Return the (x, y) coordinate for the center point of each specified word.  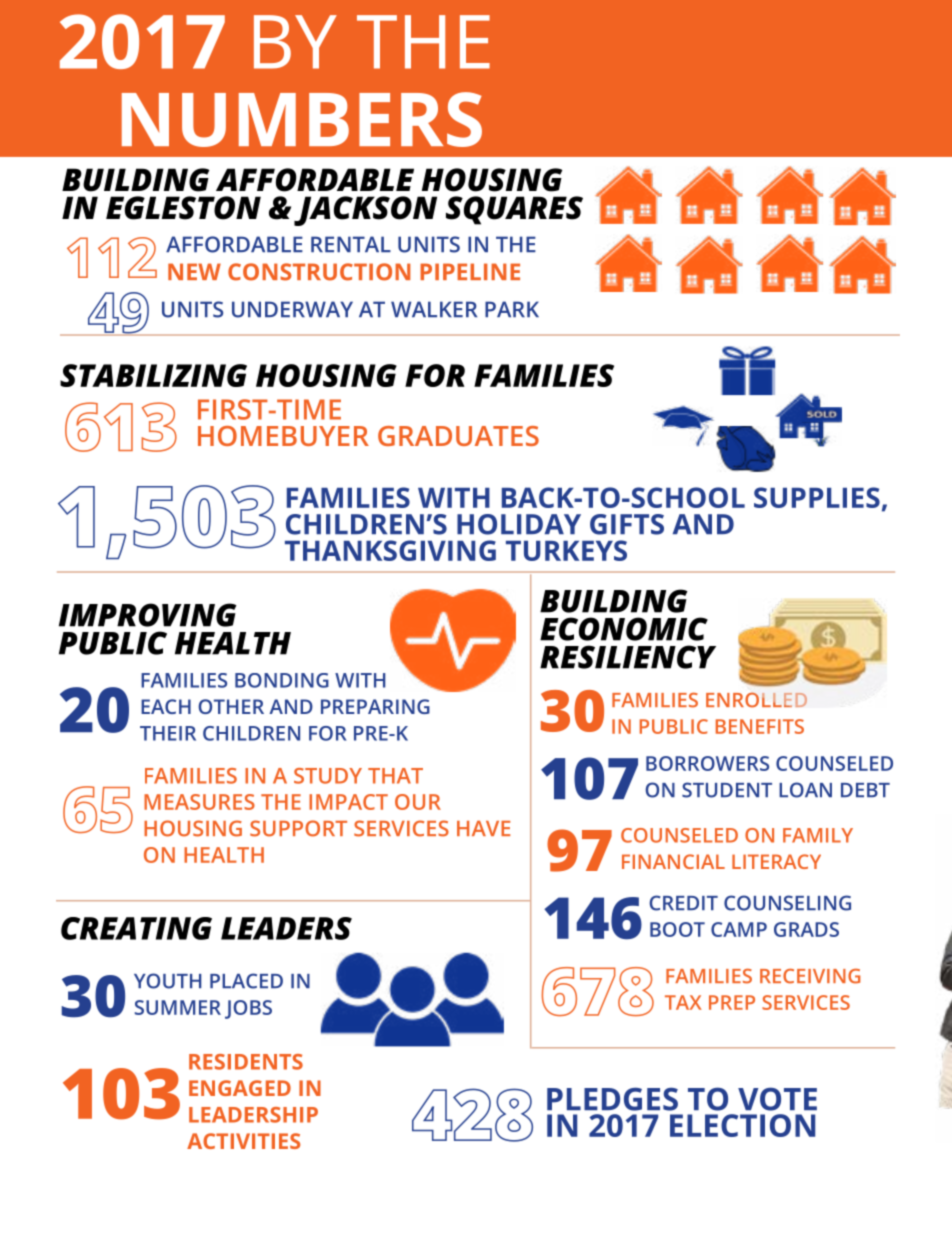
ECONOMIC (624, 629)
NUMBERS (302, 119)
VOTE (777, 1099)
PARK (512, 309)
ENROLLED (756, 700)
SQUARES (514, 210)
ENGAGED (240, 1088)
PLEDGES (612, 1099)
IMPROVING (148, 615)
